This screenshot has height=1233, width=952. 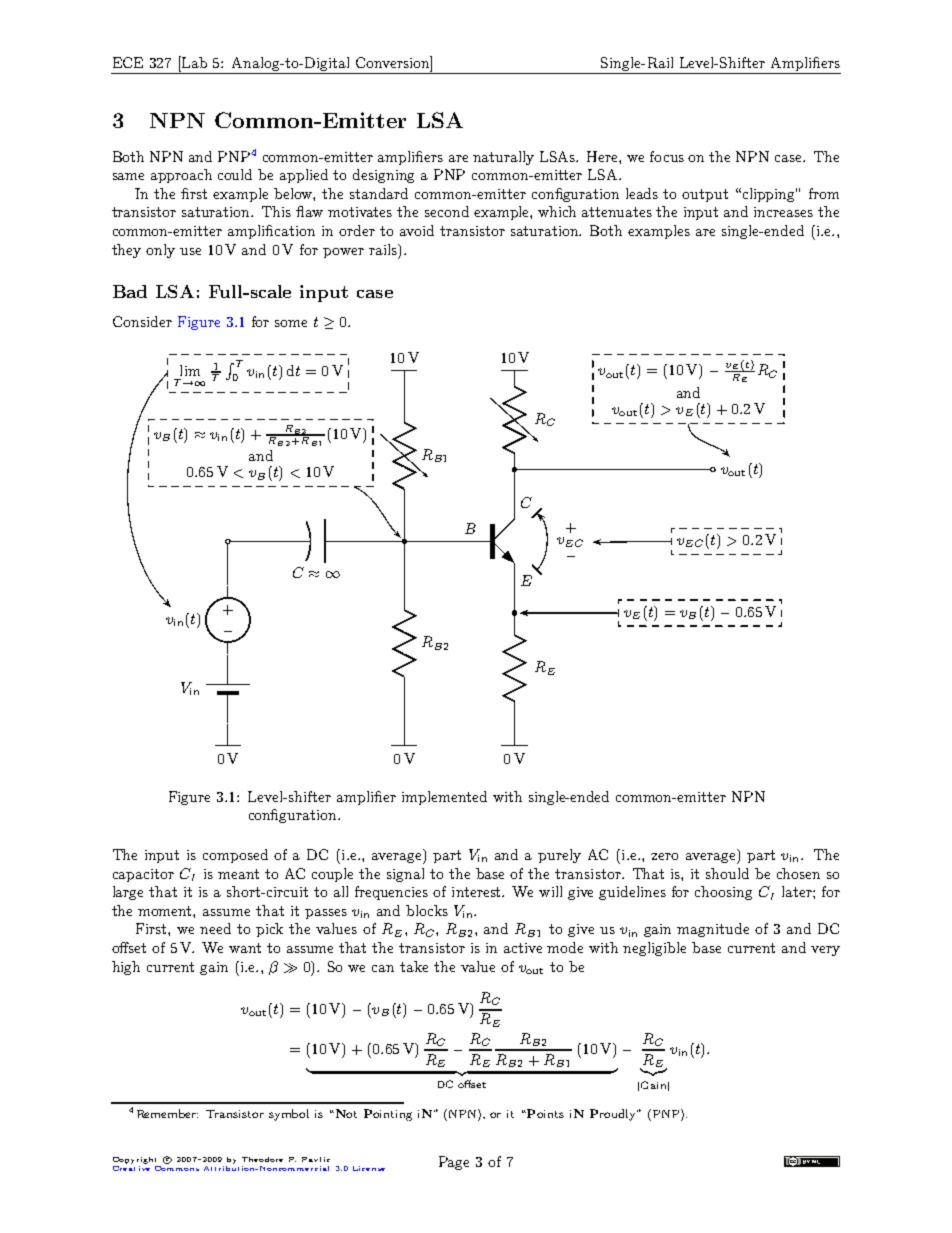 I want to click on should, so click(x=727, y=873).
